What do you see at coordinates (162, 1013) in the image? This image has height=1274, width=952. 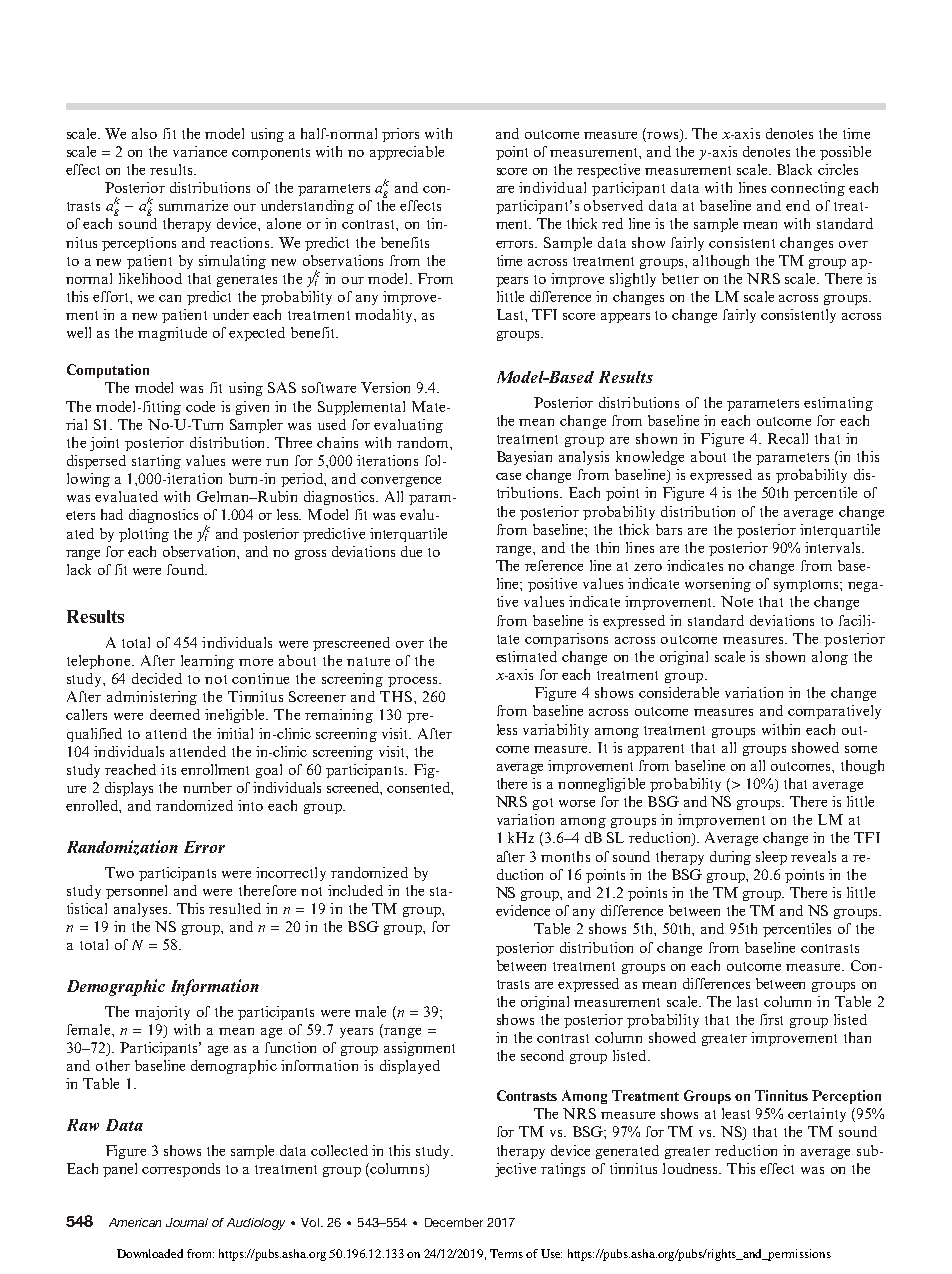 I see `majority` at bounding box center [162, 1013].
